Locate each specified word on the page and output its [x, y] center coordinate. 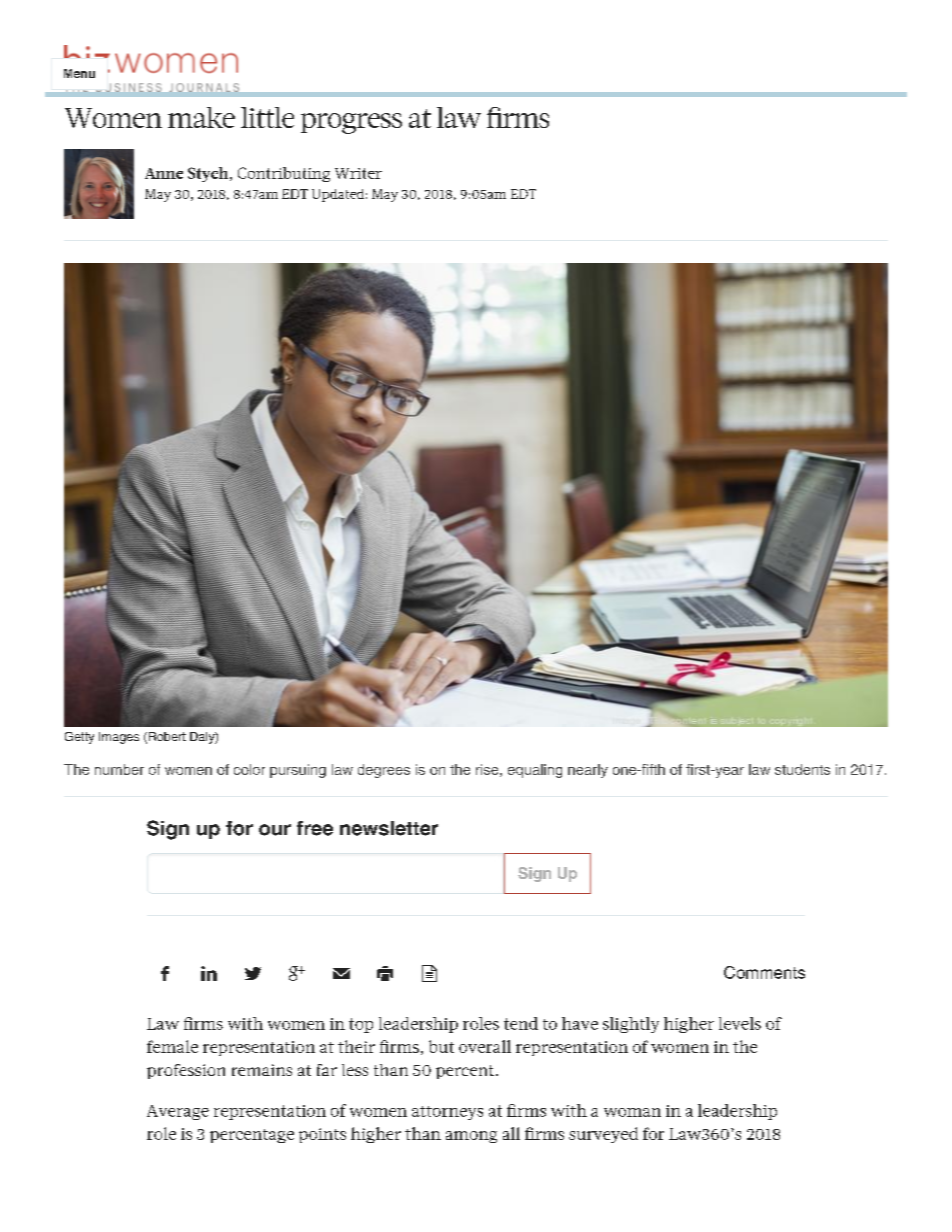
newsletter [389, 828]
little [267, 117]
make [201, 117]
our [275, 830]
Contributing [284, 174]
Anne [164, 173]
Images [119, 738]
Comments [764, 972]
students [802, 769]
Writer [358, 173]
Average [178, 1112]
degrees [384, 771]
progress [351, 123]
